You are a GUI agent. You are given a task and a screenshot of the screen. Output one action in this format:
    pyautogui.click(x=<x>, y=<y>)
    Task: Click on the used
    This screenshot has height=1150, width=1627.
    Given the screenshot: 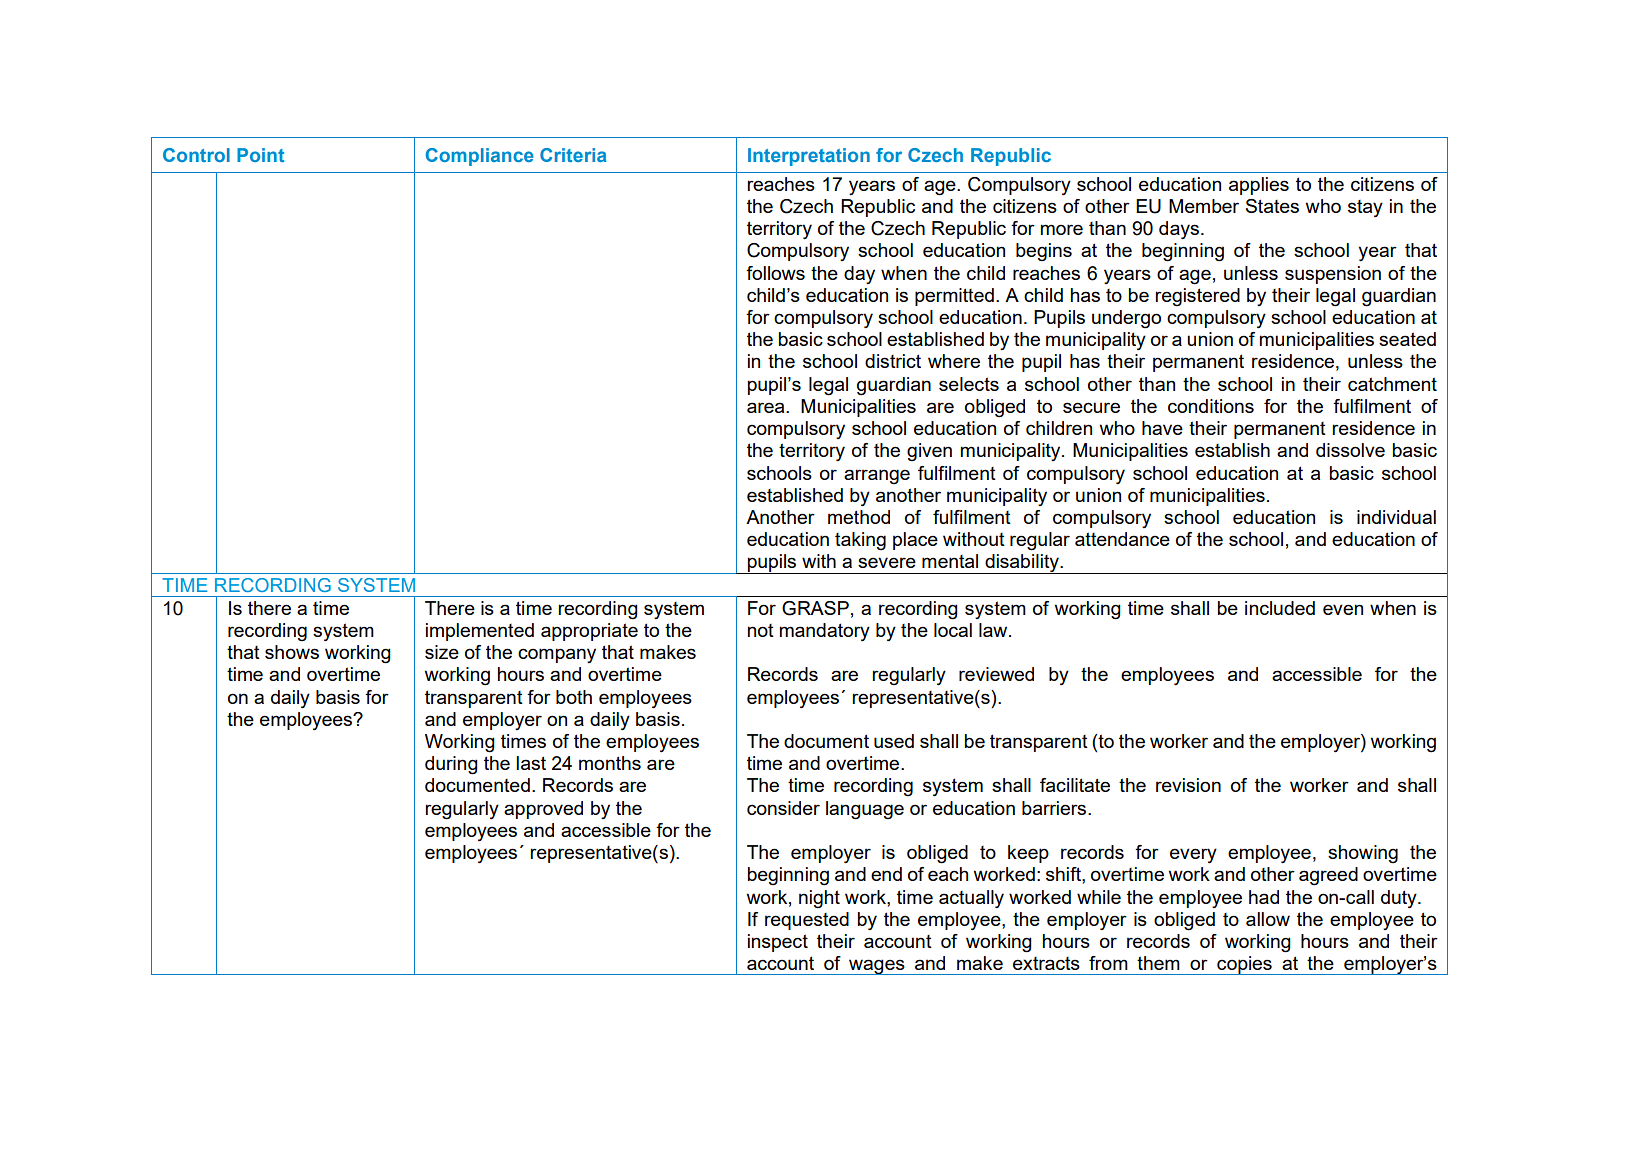 What is the action you would take?
    pyautogui.click(x=894, y=741)
